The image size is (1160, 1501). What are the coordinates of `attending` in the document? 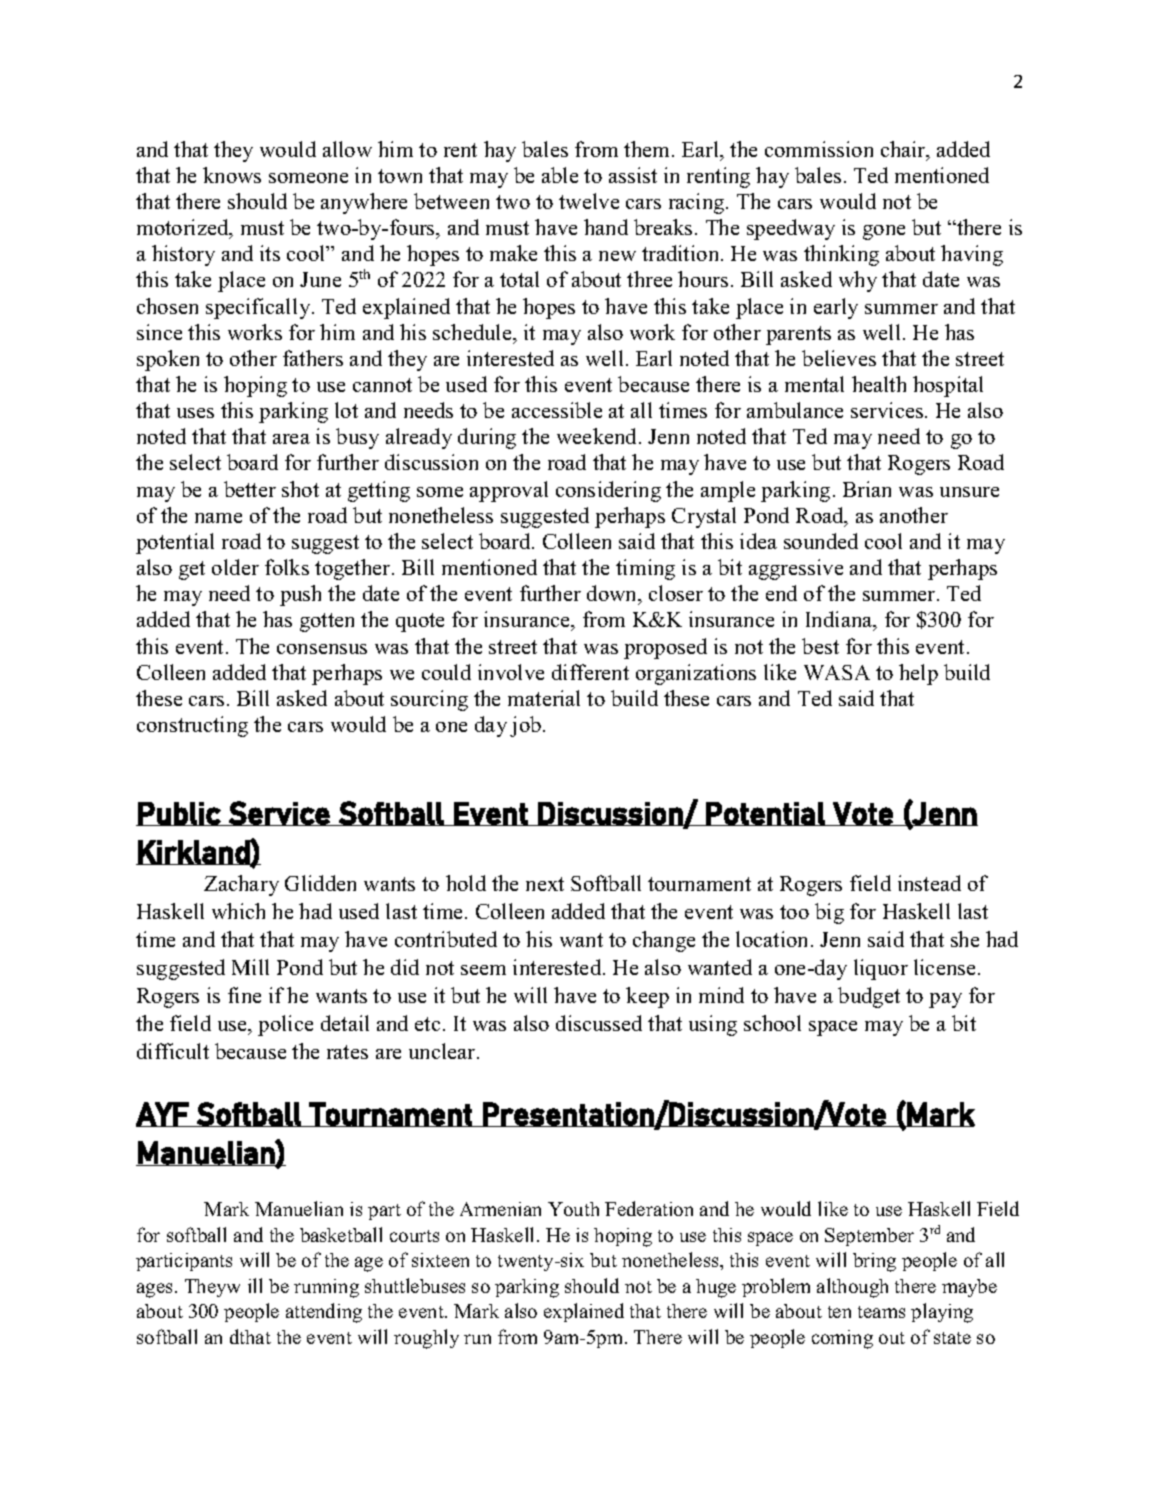 It's located at (324, 1313).
